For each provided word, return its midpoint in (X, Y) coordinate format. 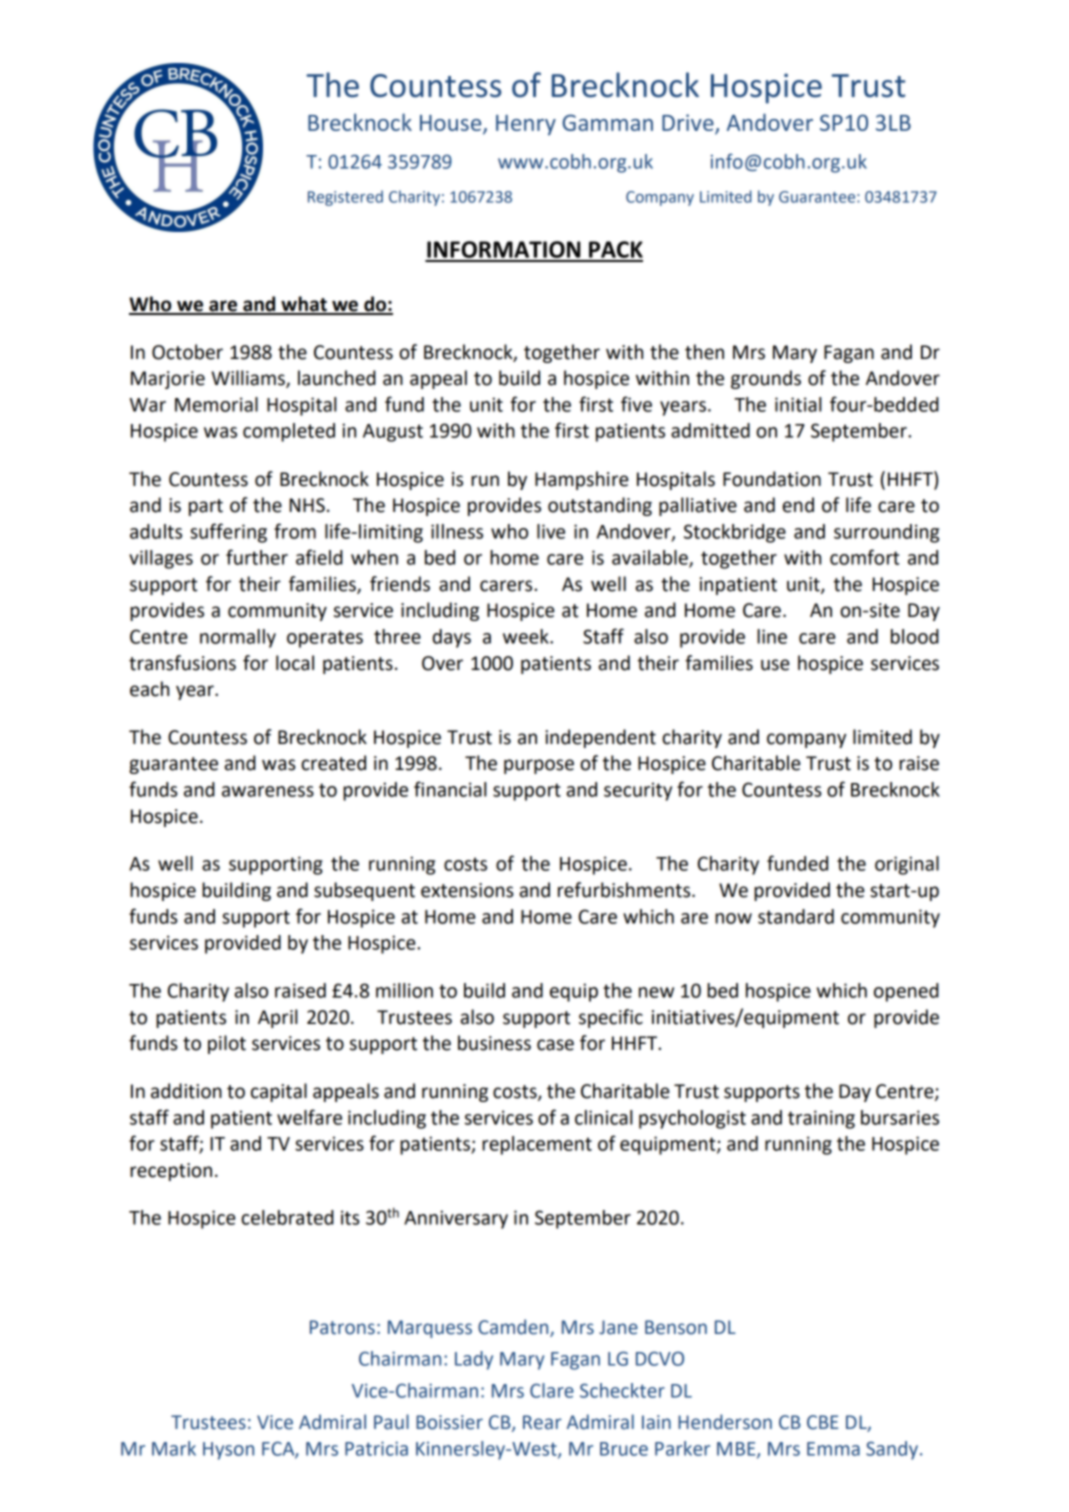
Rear (542, 1422)
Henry (526, 125)
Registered (345, 198)
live (551, 531)
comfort (864, 557)
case (555, 1045)
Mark (174, 1448)
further (257, 557)
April (278, 1018)
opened (906, 992)
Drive (688, 122)
